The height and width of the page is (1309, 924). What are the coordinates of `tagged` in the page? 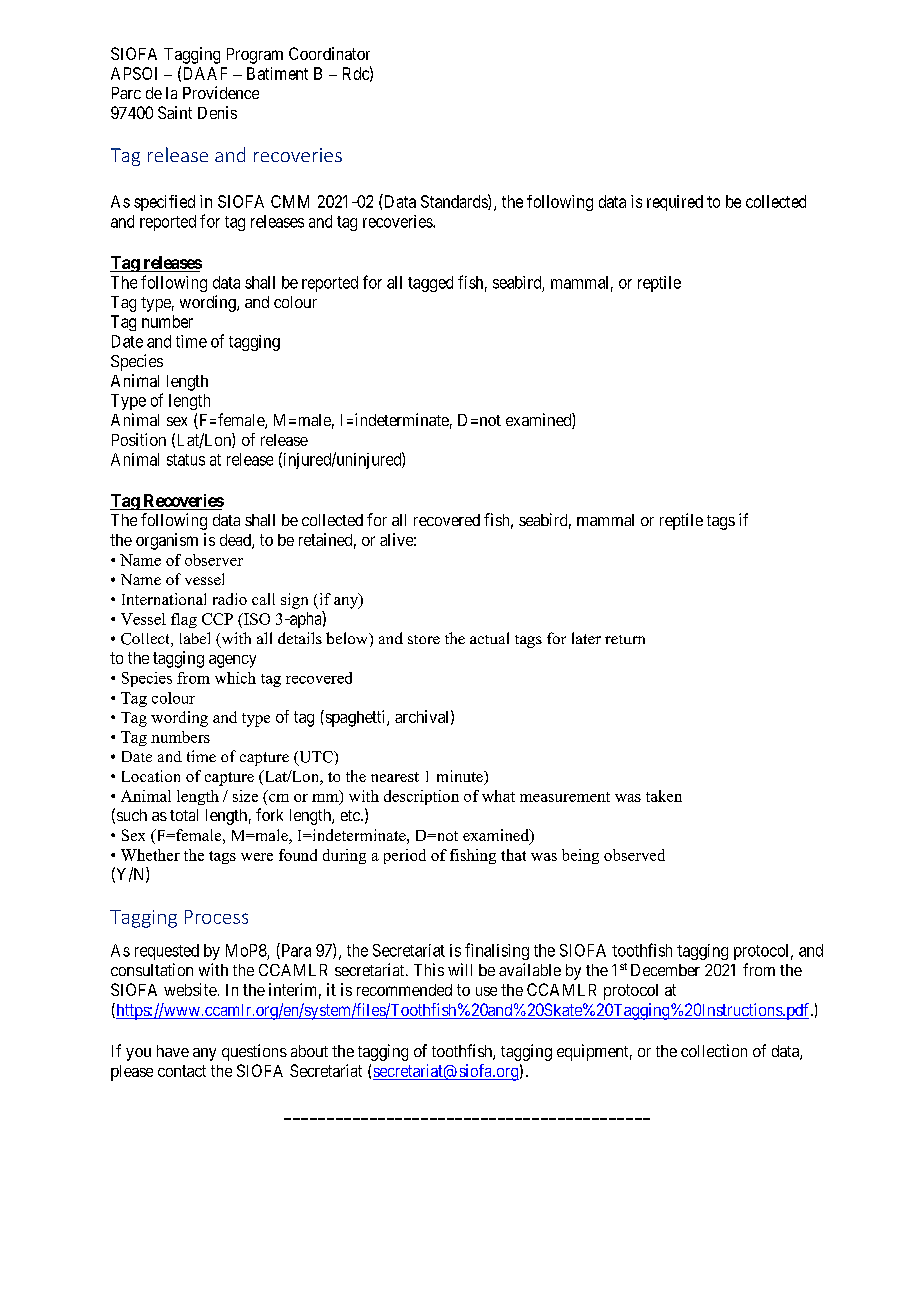 It's located at (430, 284).
